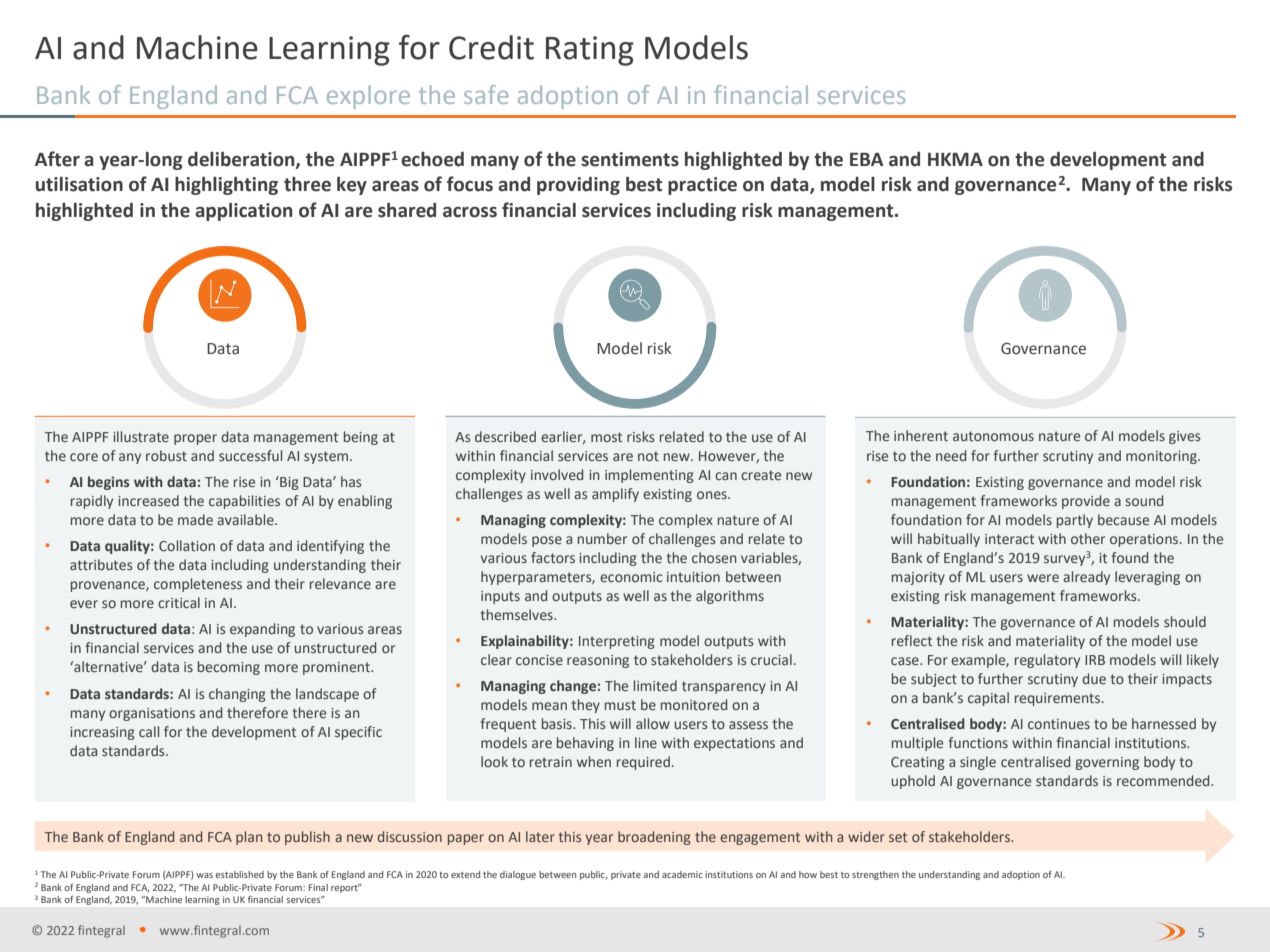 This page has height=952, width=1270. What do you see at coordinates (368, 97) in the page?
I see `explore` at bounding box center [368, 97].
